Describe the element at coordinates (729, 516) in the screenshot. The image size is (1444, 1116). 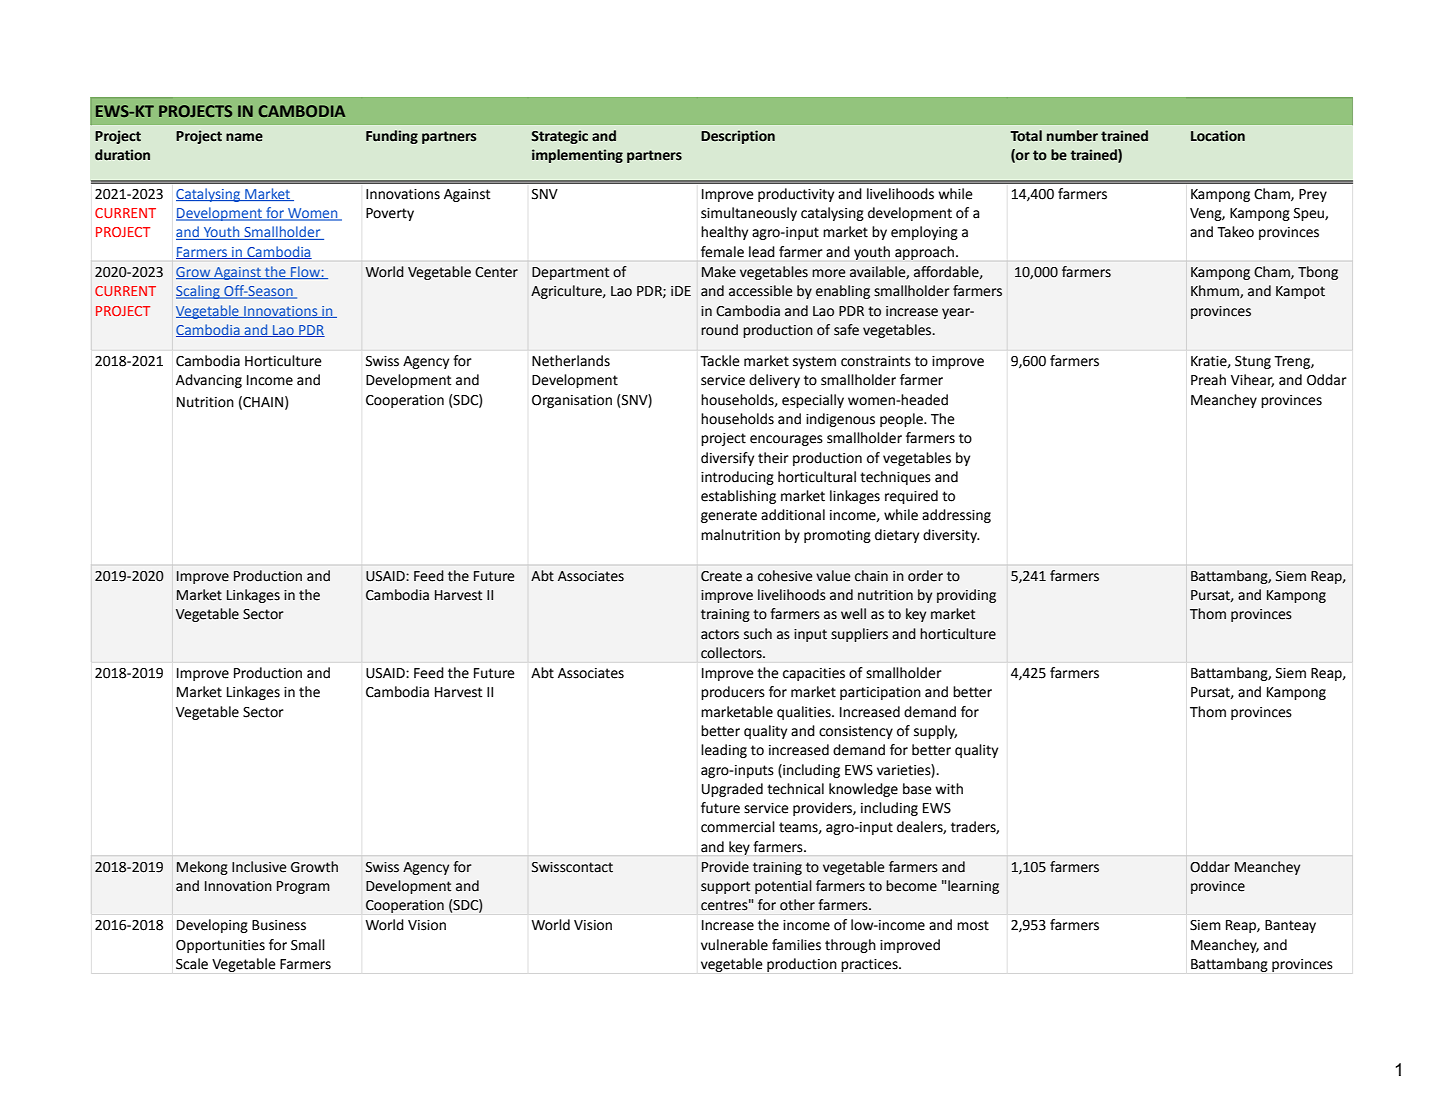
I see `generate` at that location.
